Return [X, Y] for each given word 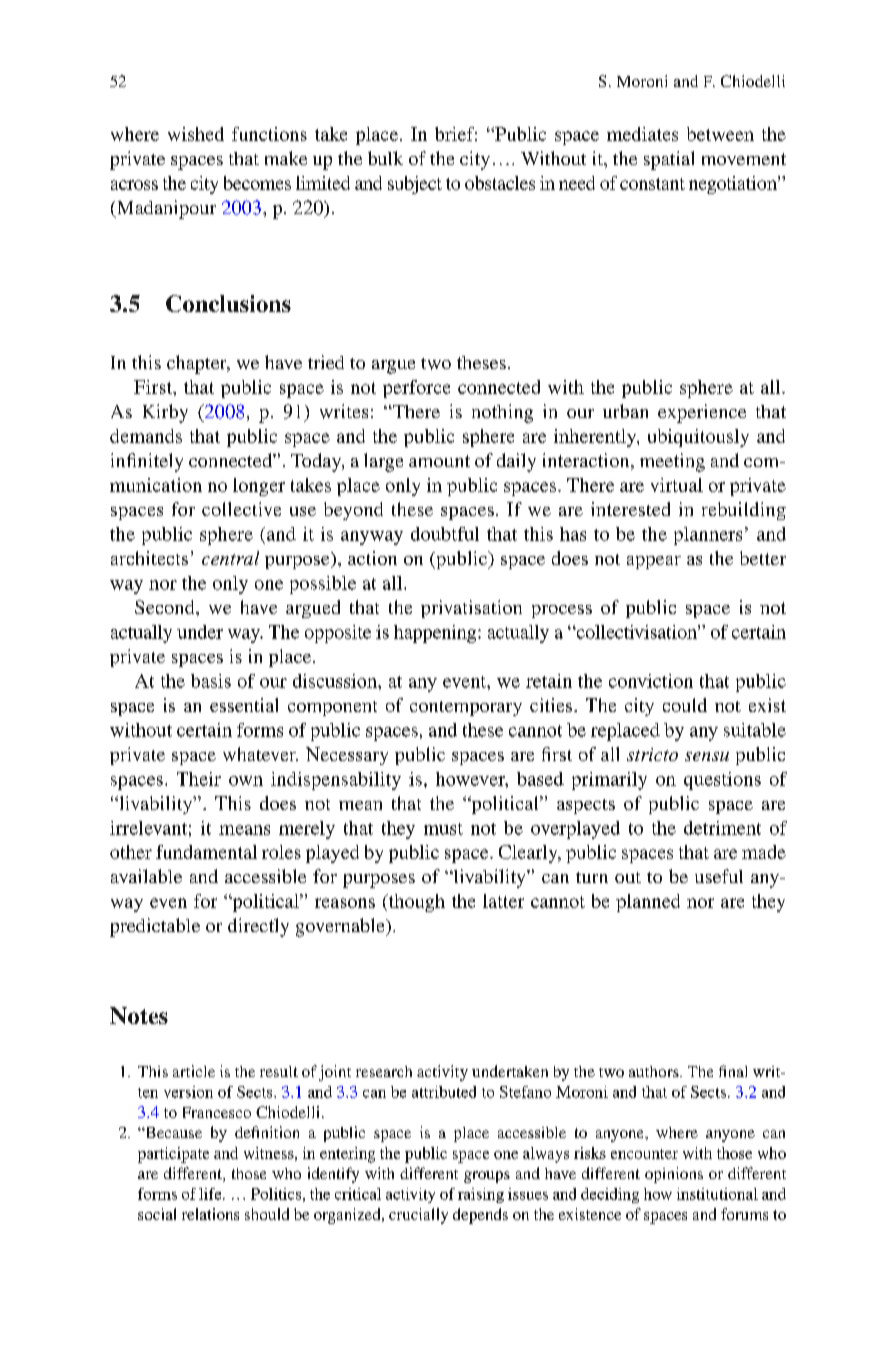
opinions [674, 1175]
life [211, 1194]
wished [196, 134]
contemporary [466, 708]
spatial [669, 160]
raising [481, 1195]
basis [211, 681]
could [685, 705]
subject [415, 185]
